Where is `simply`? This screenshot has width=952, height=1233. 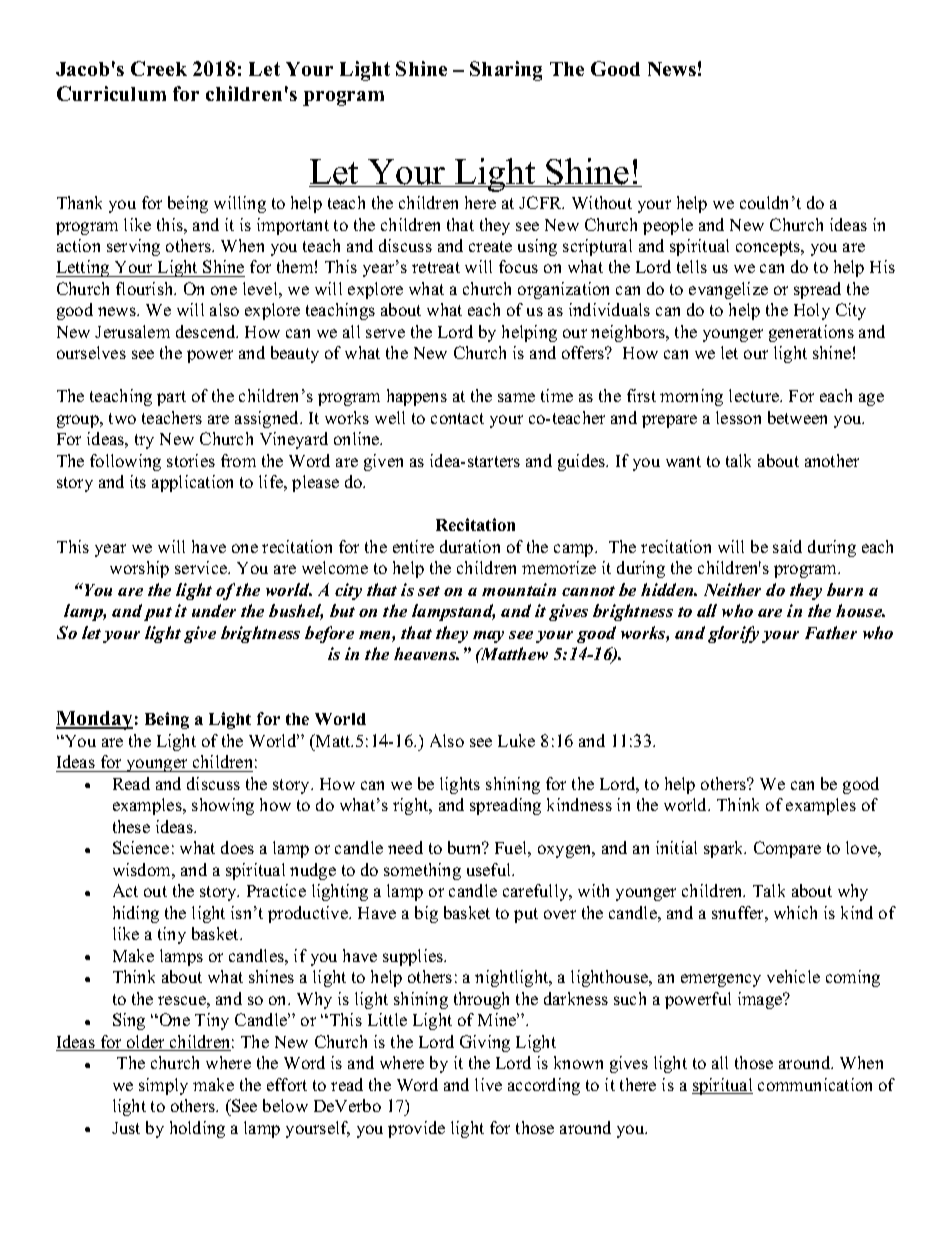
simply is located at coordinates (163, 1086).
